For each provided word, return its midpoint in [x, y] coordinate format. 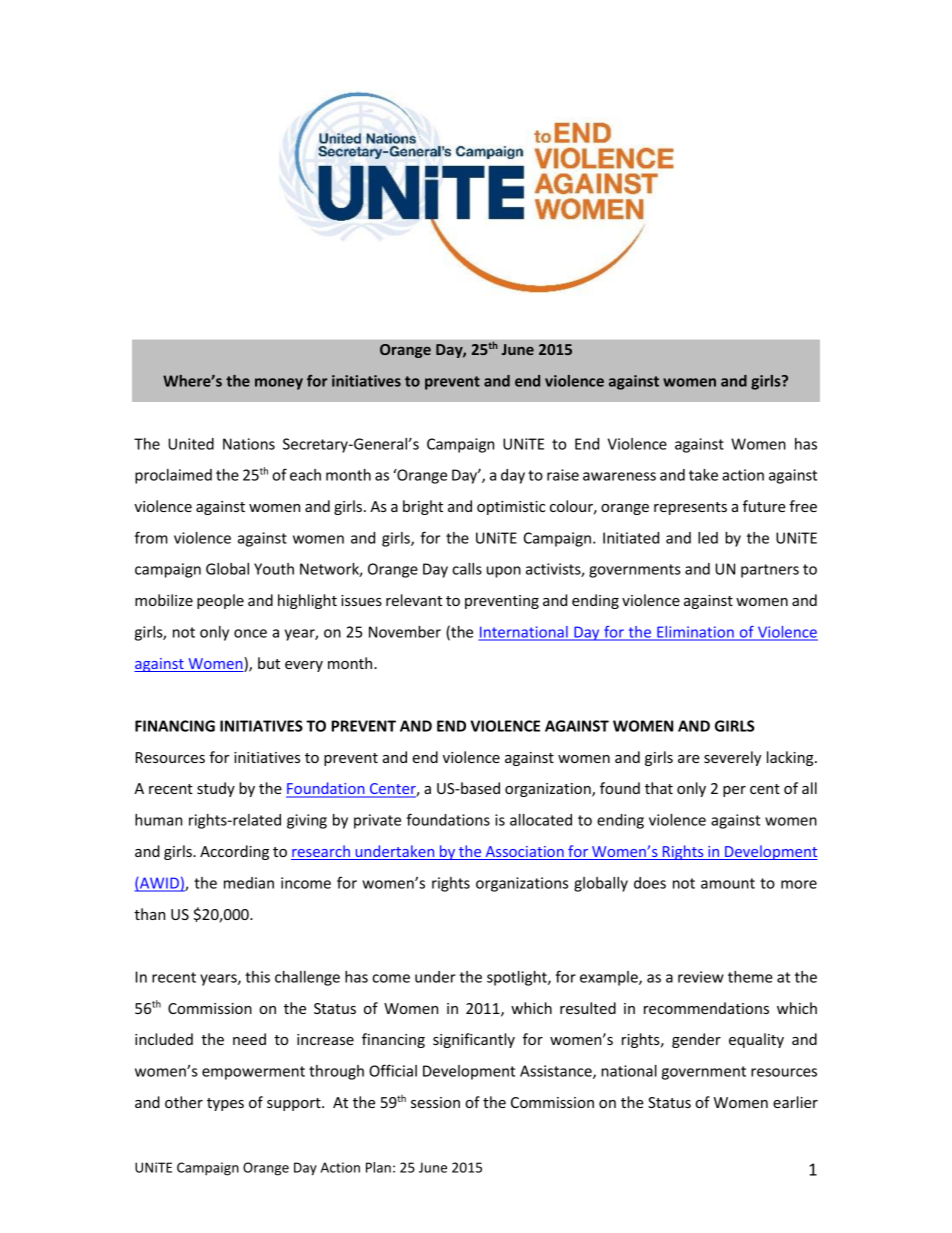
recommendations [706, 1008]
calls [467, 569]
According [234, 852]
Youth [274, 569]
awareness [619, 476]
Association [524, 853]
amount [728, 883]
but [269, 663]
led [708, 538]
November [405, 632]
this [257, 977]
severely [732, 758]
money [279, 384]
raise [563, 475]
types [225, 1104]
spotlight [518, 978]
